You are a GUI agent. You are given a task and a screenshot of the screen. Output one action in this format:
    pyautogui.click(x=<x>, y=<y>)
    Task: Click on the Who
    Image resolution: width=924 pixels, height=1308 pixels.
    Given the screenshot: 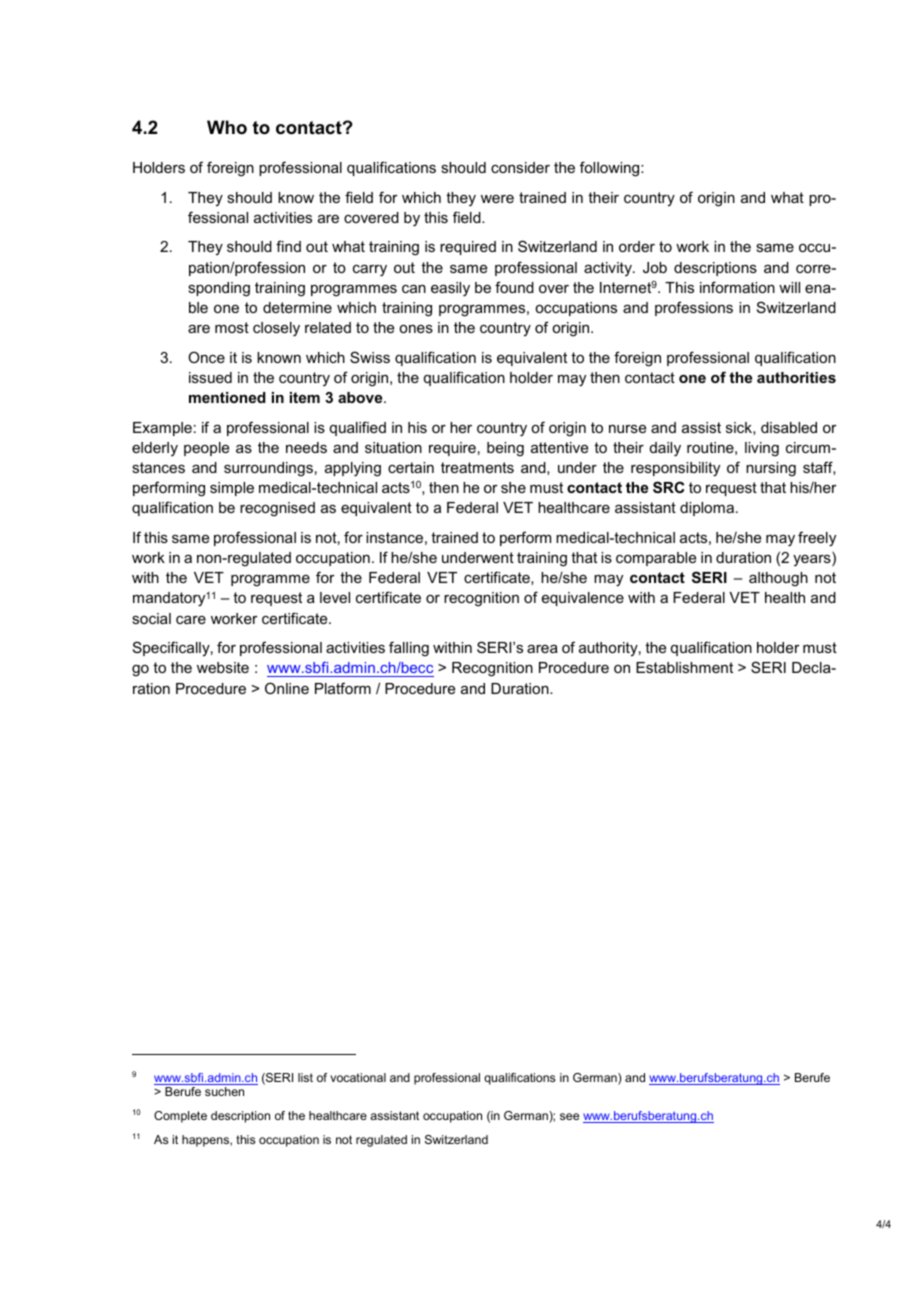 What is the action you would take?
    pyautogui.click(x=227, y=127)
